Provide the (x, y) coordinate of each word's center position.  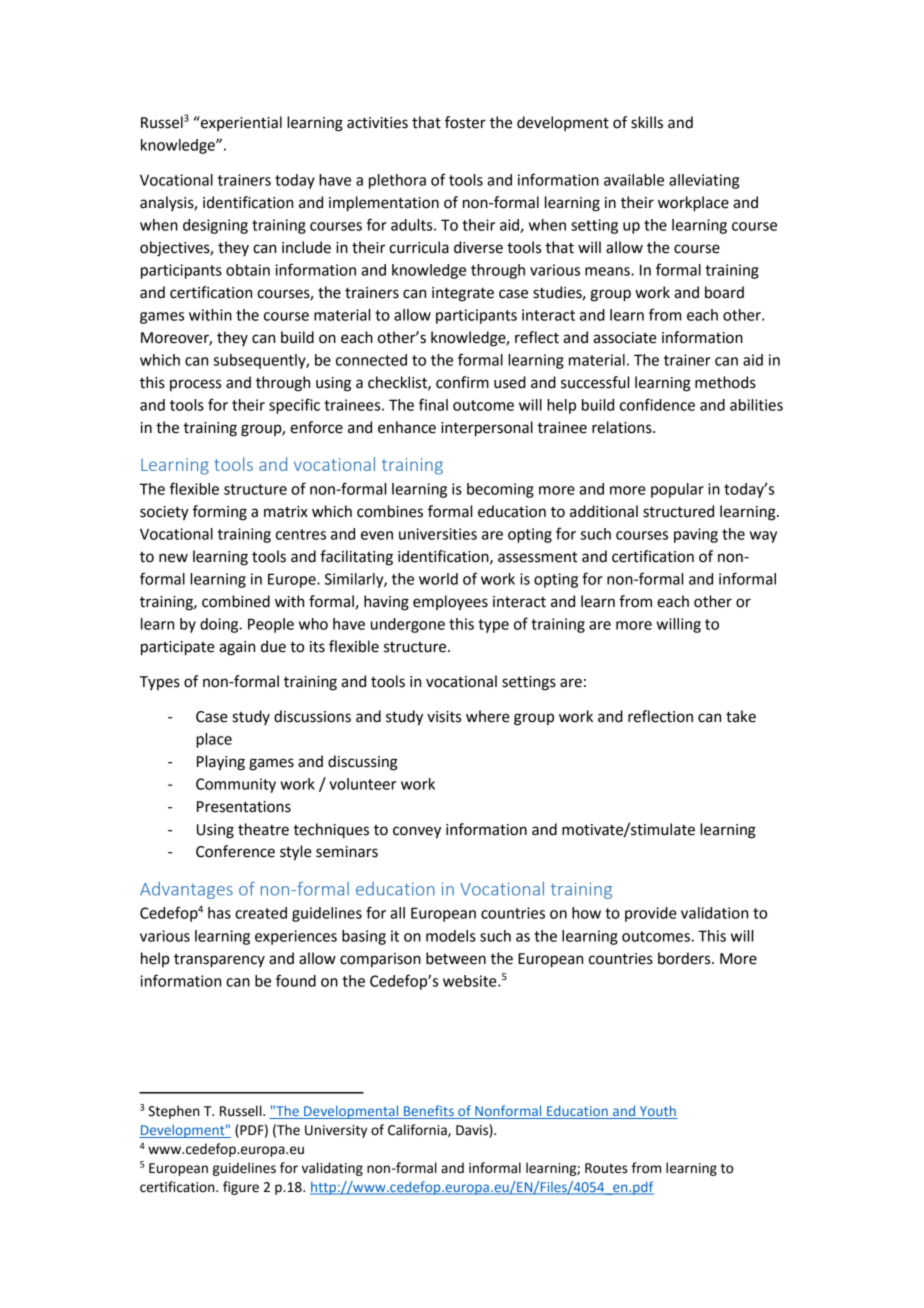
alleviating (704, 181)
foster (465, 122)
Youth (657, 1112)
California (418, 1130)
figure (241, 1188)
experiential (240, 123)
